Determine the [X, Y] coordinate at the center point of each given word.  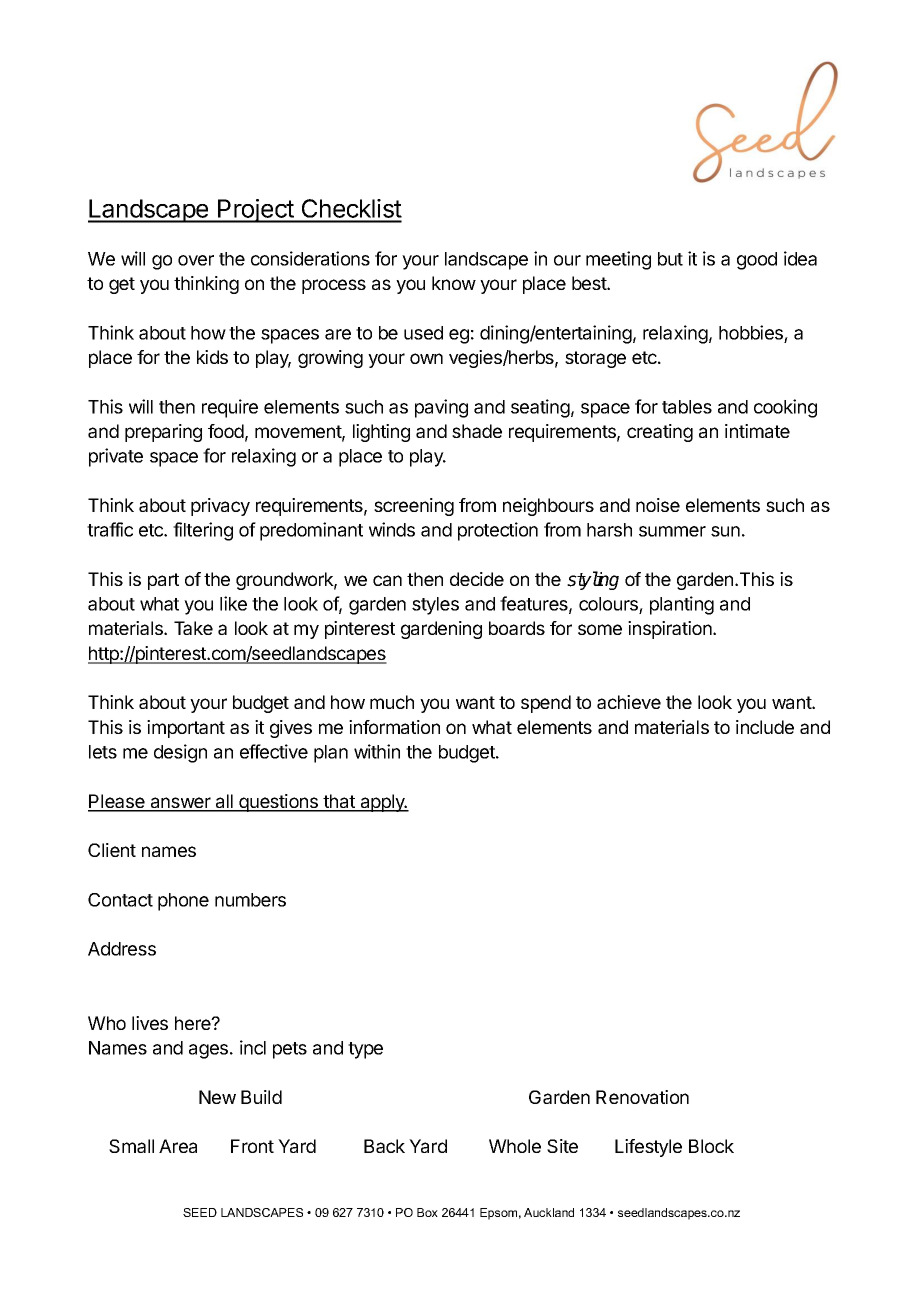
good [757, 261]
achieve [629, 702]
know [454, 283]
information [394, 727]
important [186, 729]
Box [427, 1212]
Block [711, 1146]
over [196, 260]
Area [178, 1146]
